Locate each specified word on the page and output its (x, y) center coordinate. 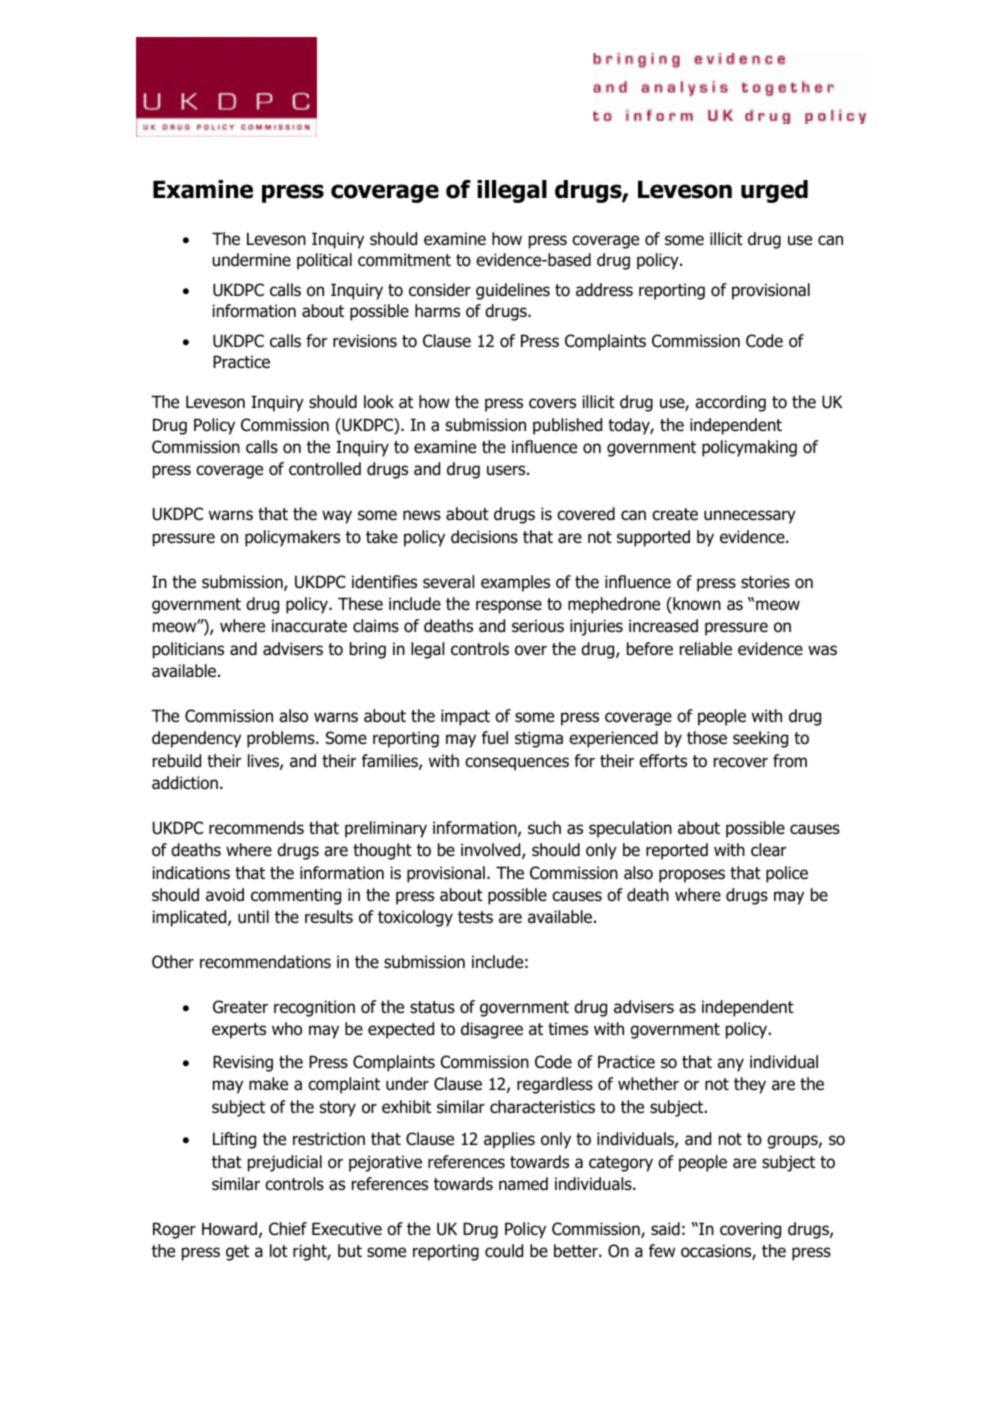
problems (282, 739)
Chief (288, 1229)
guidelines (513, 291)
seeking (760, 739)
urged (774, 191)
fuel (495, 738)
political (324, 261)
